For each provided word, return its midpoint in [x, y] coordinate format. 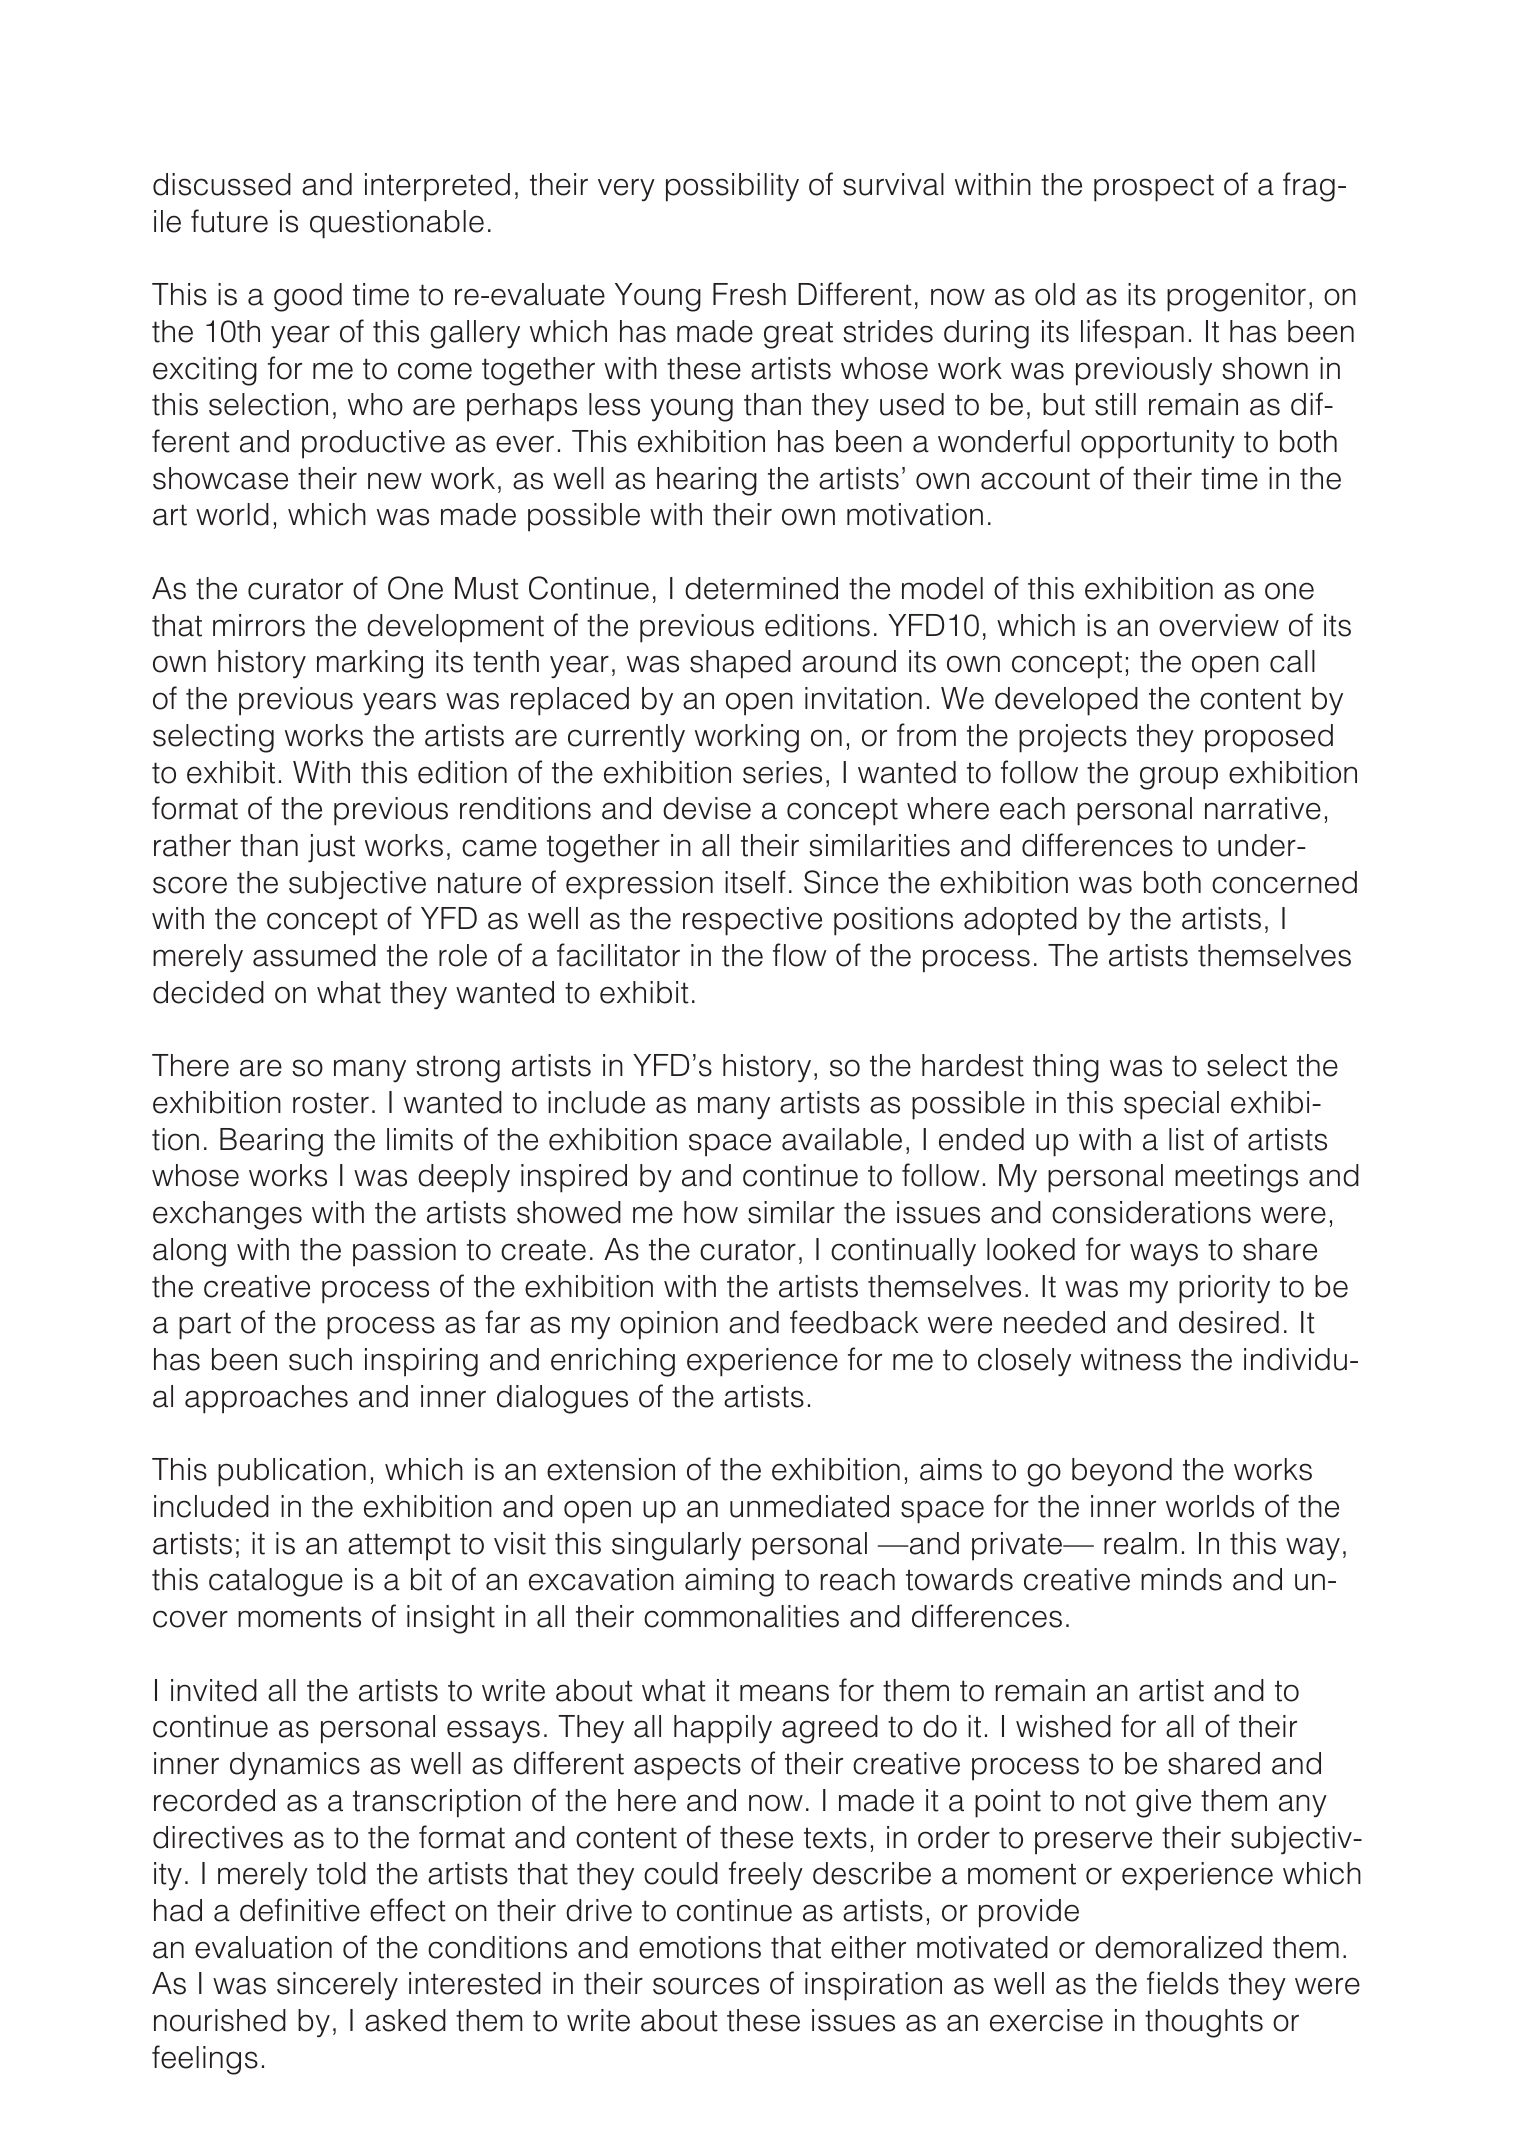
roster [331, 1103]
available [842, 1139]
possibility [732, 187]
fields [1183, 1983]
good [308, 297]
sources [706, 1986]
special [1171, 1105]
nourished [220, 2020]
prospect [1154, 188]
